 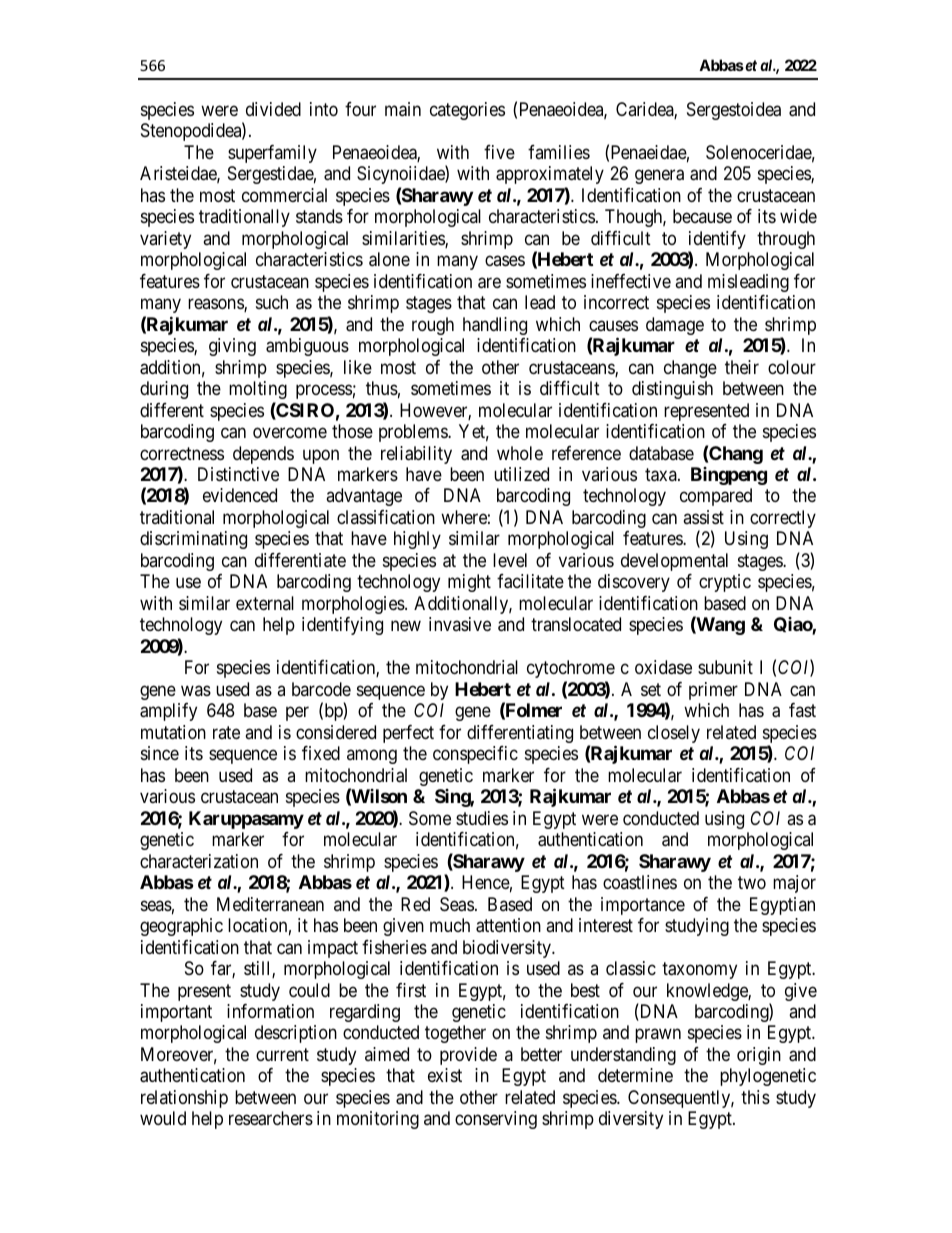 What do you see at coordinates (495, 326) in the image?
I see `handling` at bounding box center [495, 326].
